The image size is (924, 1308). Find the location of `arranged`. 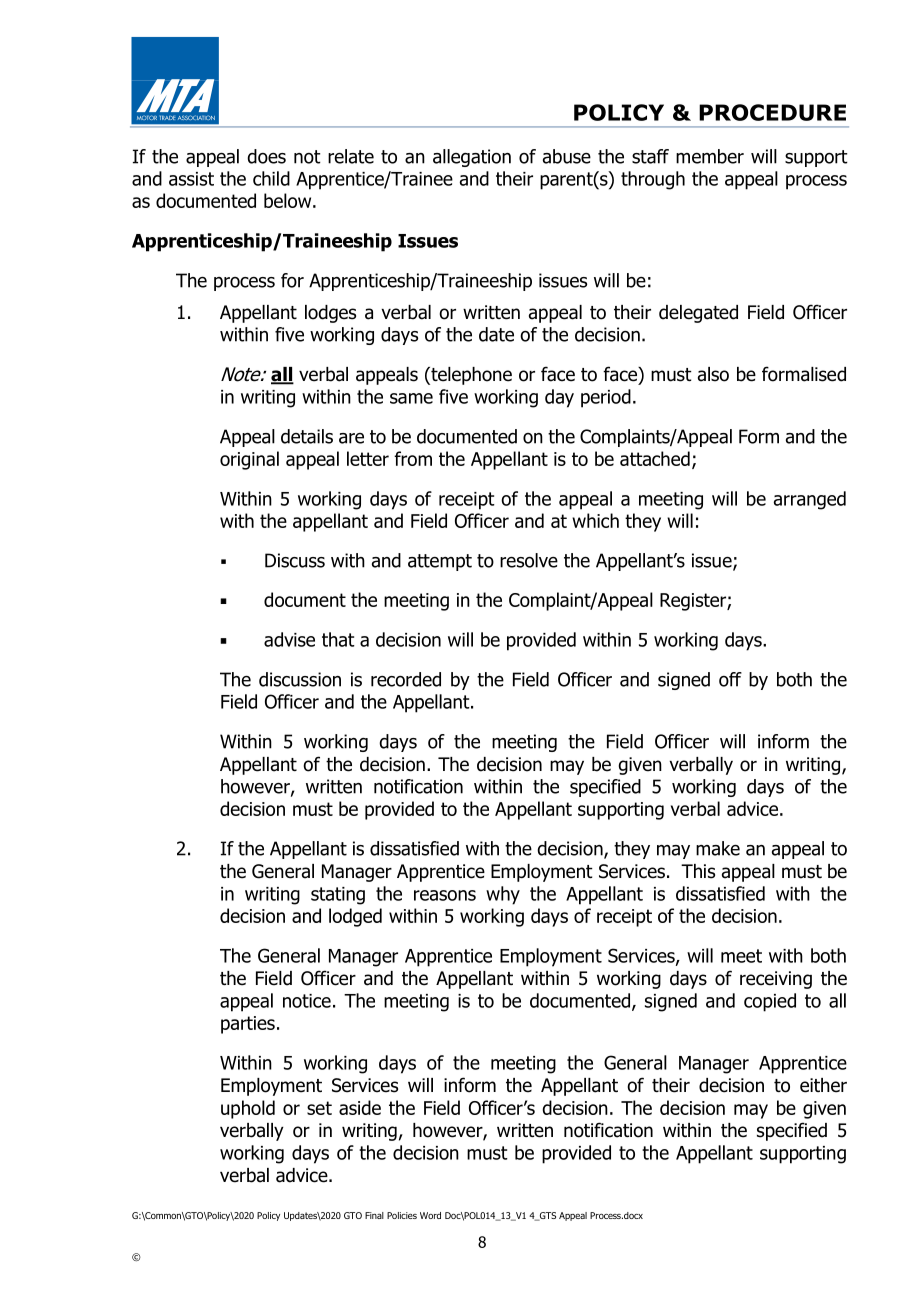

arranged is located at coordinates (810, 500).
